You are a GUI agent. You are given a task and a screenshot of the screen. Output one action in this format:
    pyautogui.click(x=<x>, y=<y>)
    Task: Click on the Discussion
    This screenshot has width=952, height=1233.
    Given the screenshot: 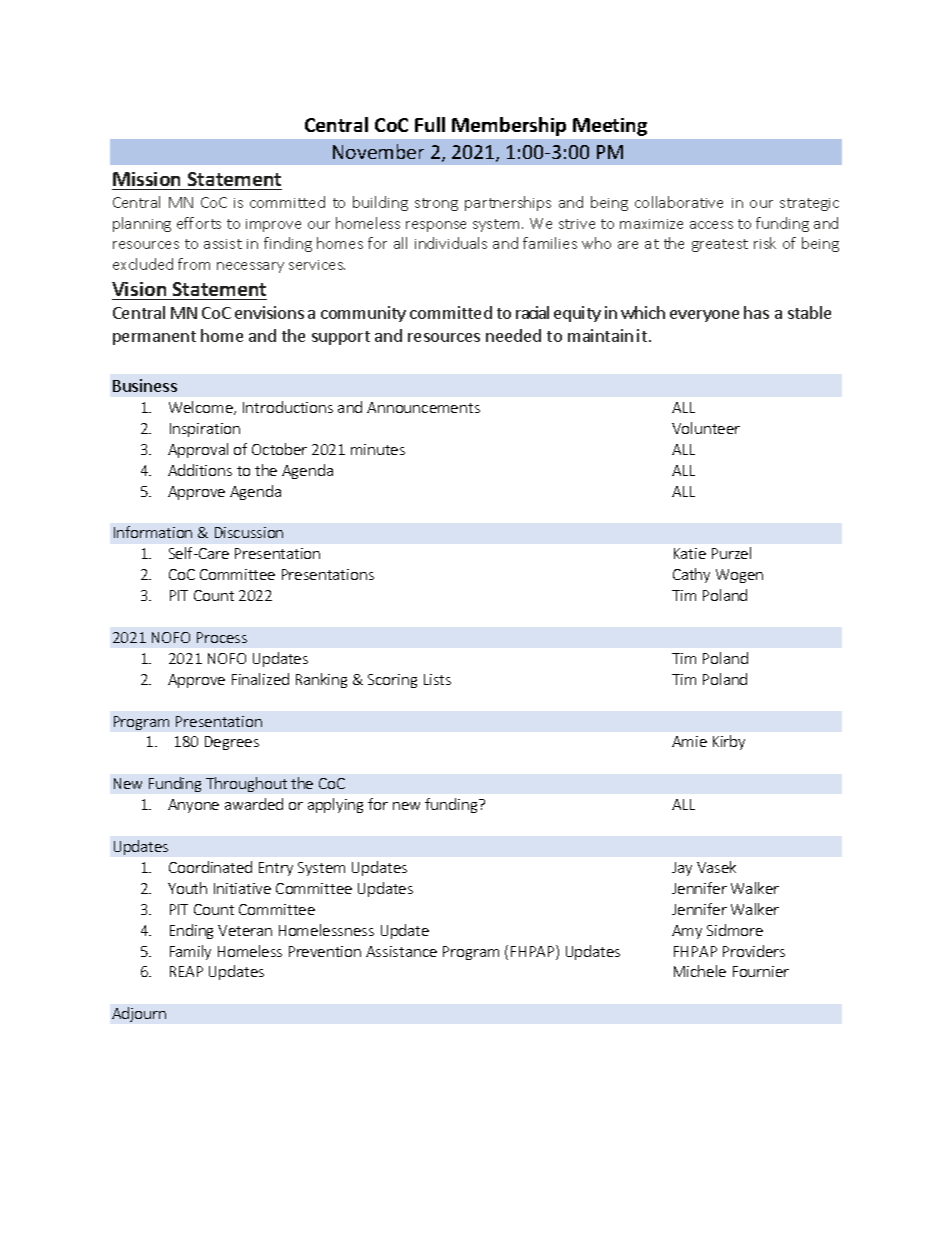 What is the action you would take?
    pyautogui.click(x=249, y=532)
